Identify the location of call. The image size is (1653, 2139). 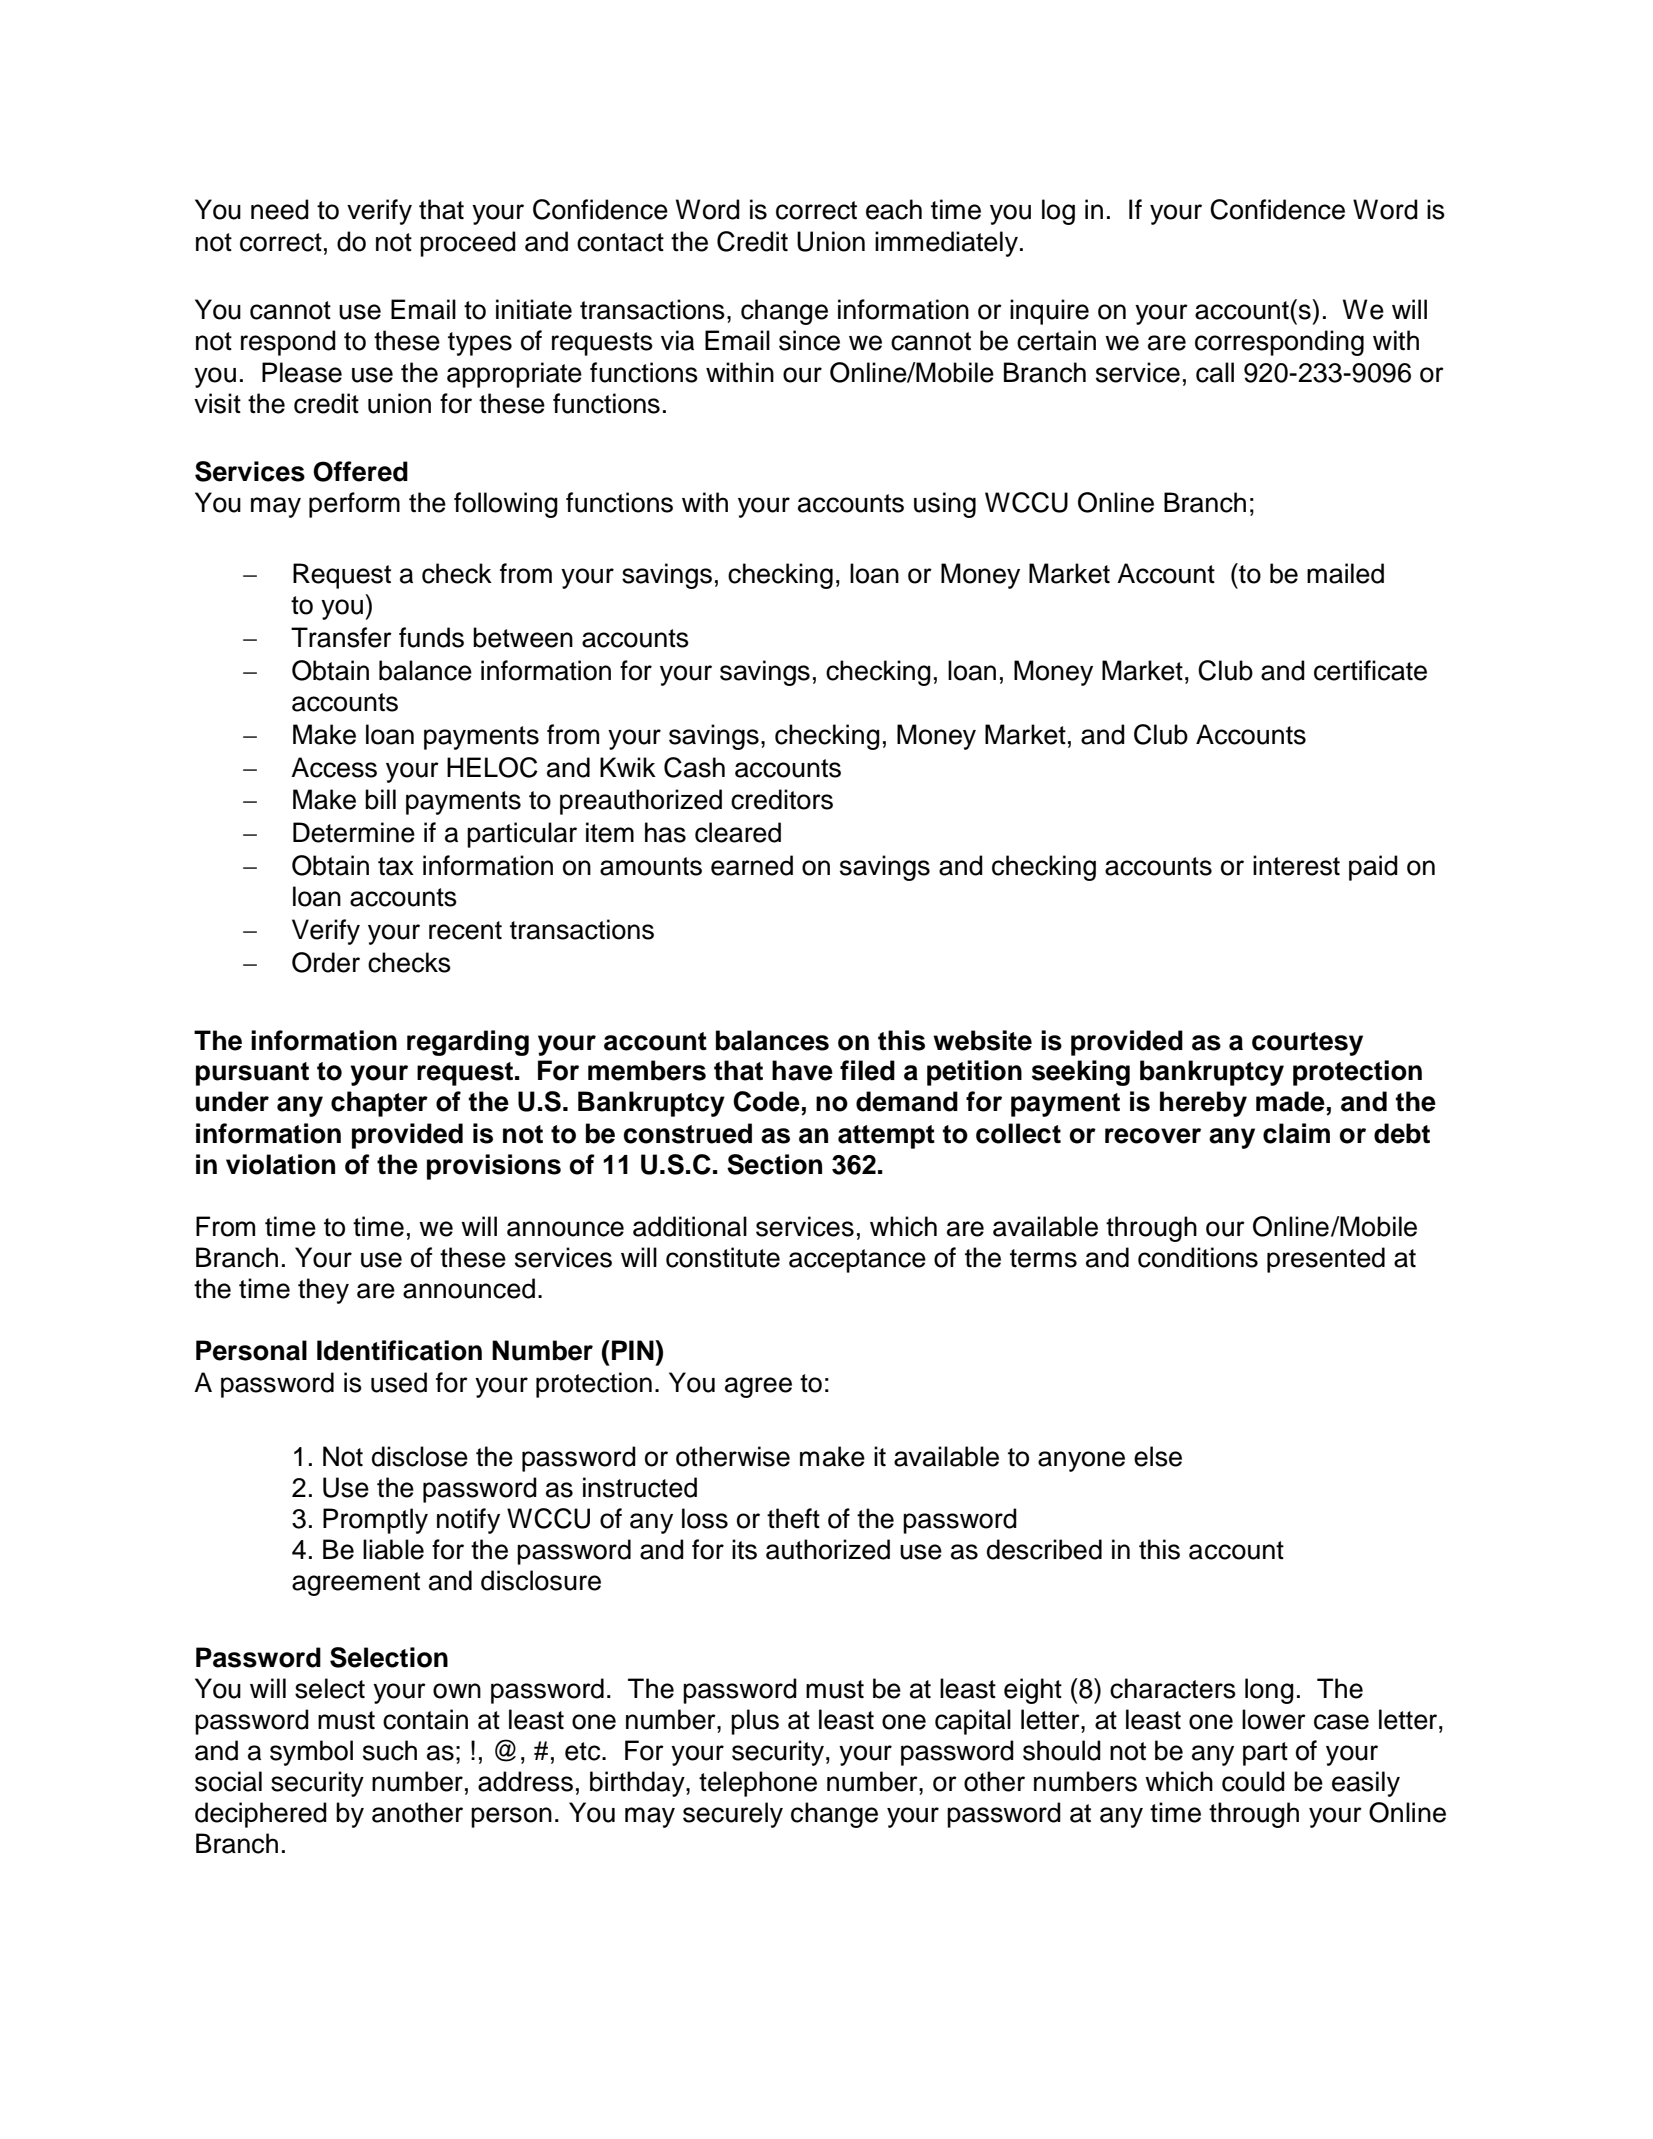
(1215, 372).
